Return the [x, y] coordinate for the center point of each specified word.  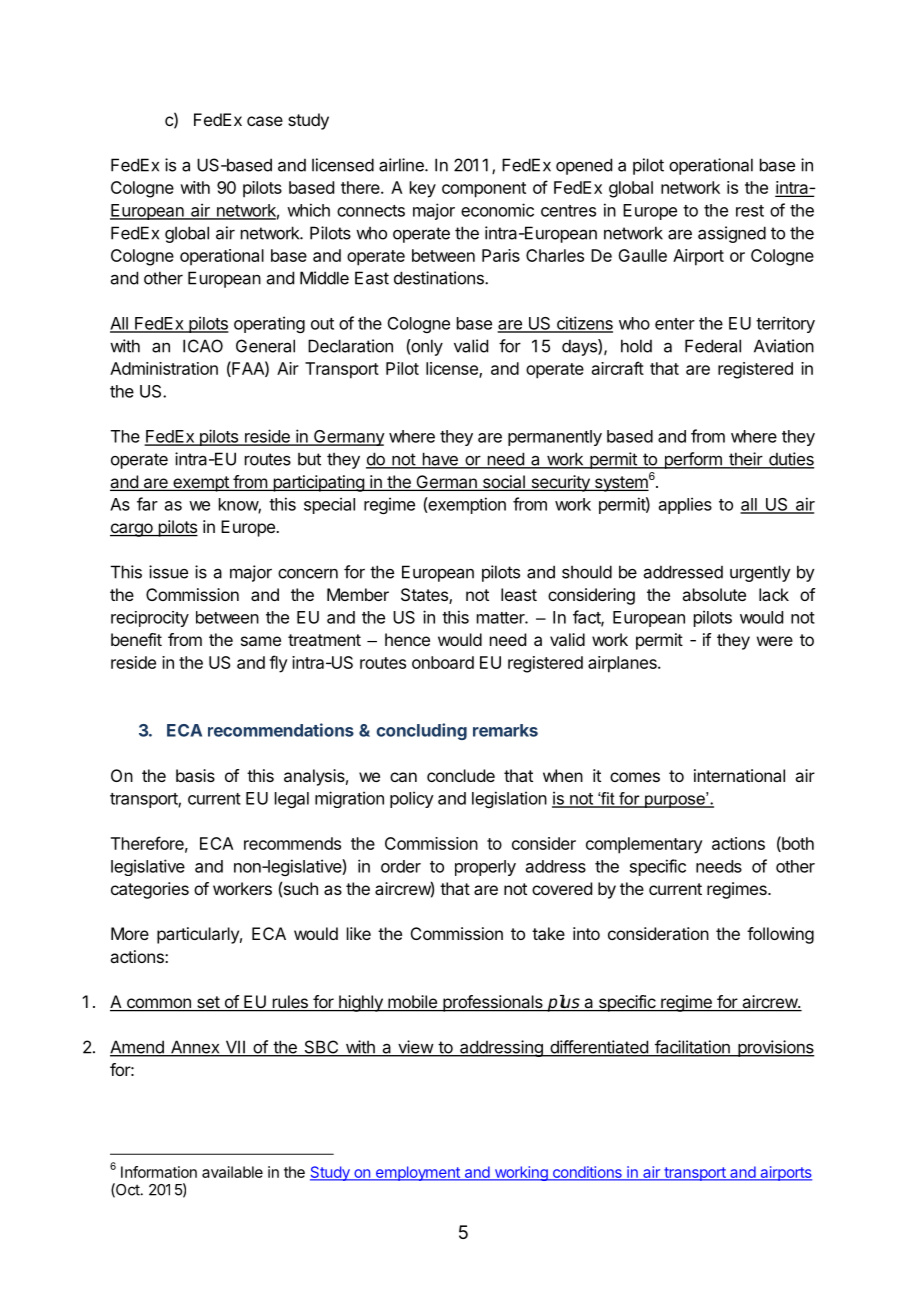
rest [750, 211]
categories [150, 890]
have [440, 460]
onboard [443, 662]
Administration [164, 368]
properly [485, 868]
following [780, 935]
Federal [713, 346]
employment [417, 1173]
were [775, 641]
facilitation [692, 1048]
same [261, 641]
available [232, 1172]
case [265, 121]
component [484, 190]
